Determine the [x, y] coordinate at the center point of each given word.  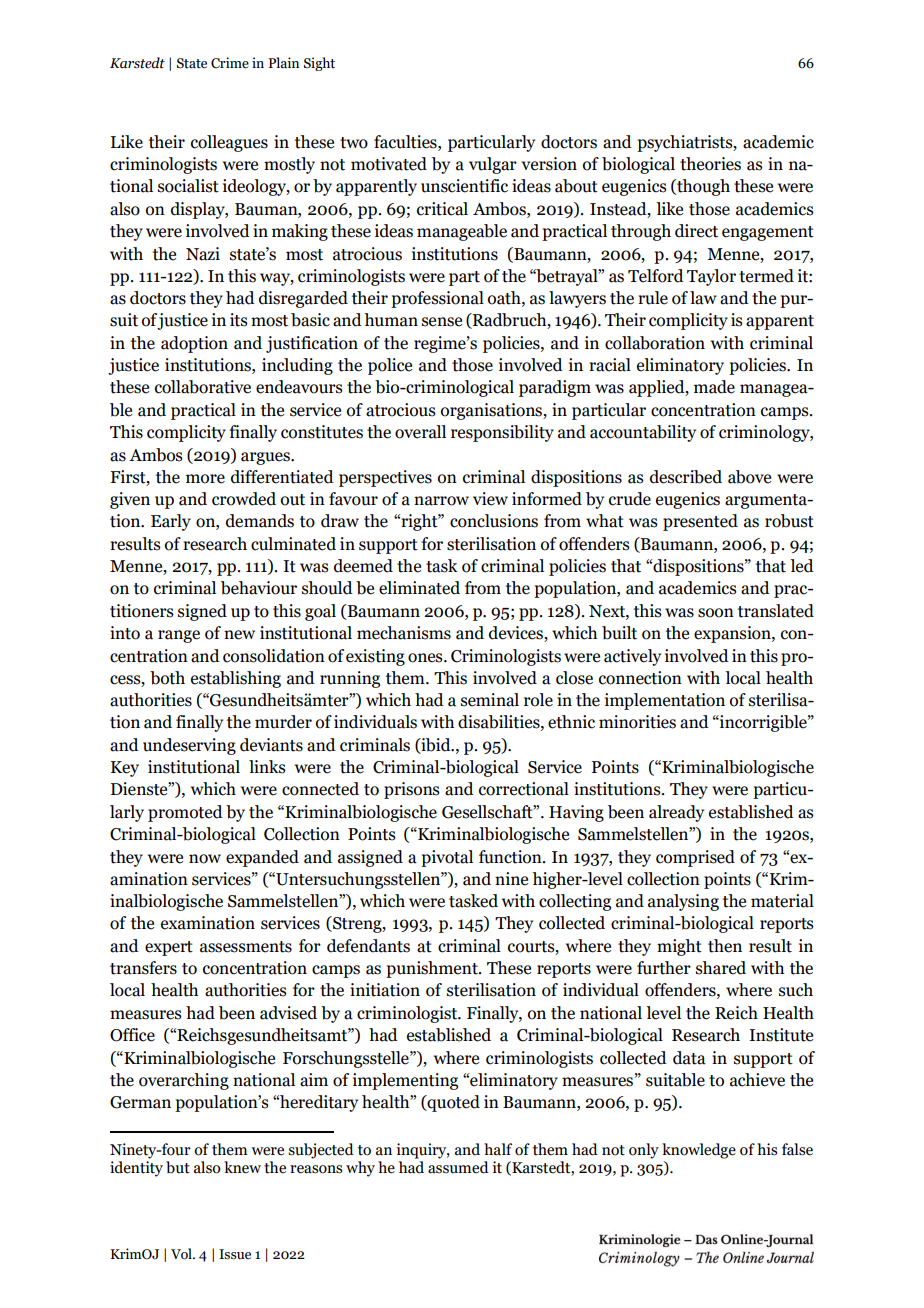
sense [442, 322]
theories [710, 164]
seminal [490, 700]
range [179, 636]
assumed [458, 1166]
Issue [235, 1254]
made [714, 387]
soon [716, 613]
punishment [433, 969]
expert [169, 948]
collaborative [203, 387]
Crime [230, 63]
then [725, 946]
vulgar [493, 165]
